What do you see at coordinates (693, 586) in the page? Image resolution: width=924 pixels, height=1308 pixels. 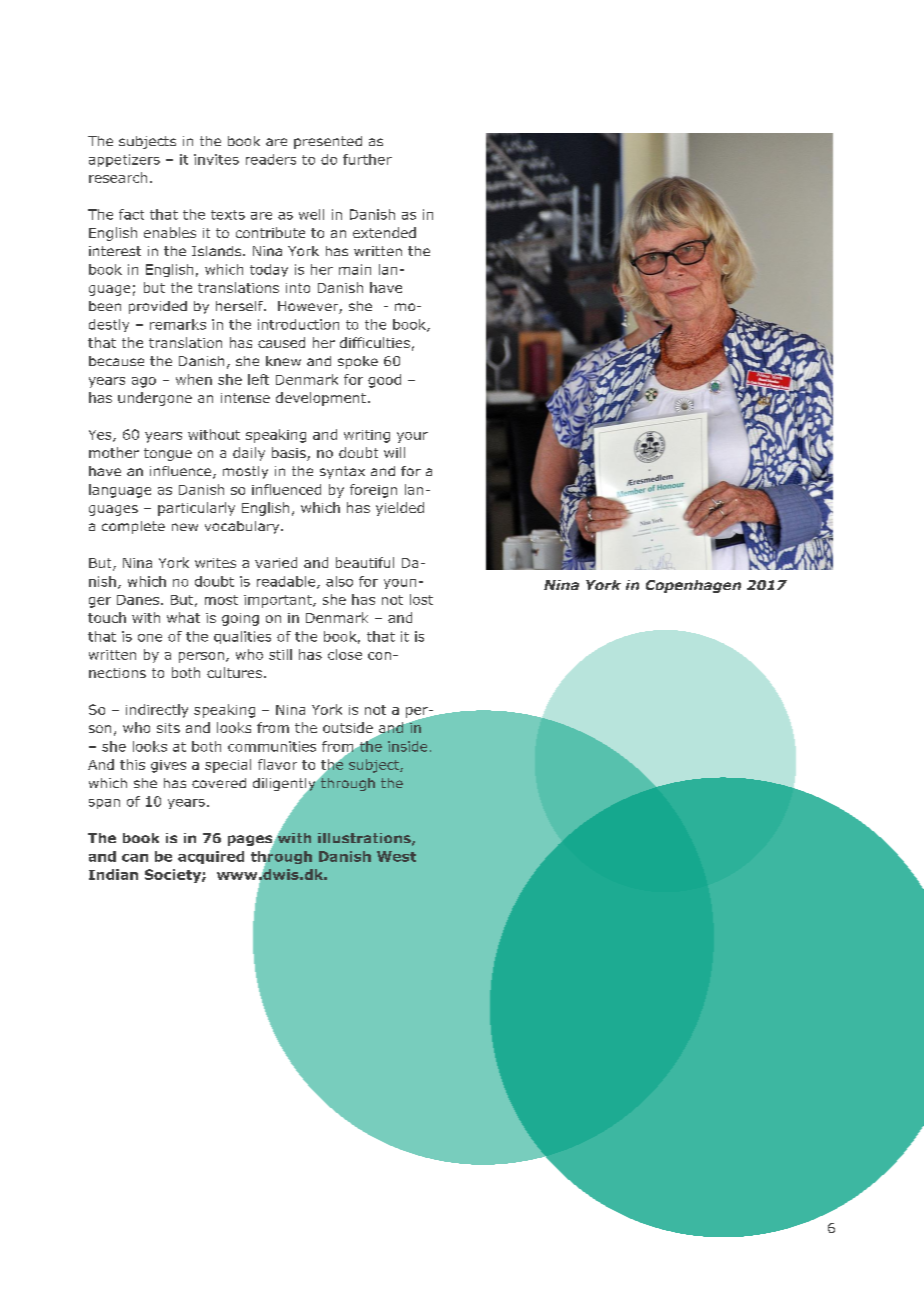 I see `Copenhagen` at bounding box center [693, 586].
